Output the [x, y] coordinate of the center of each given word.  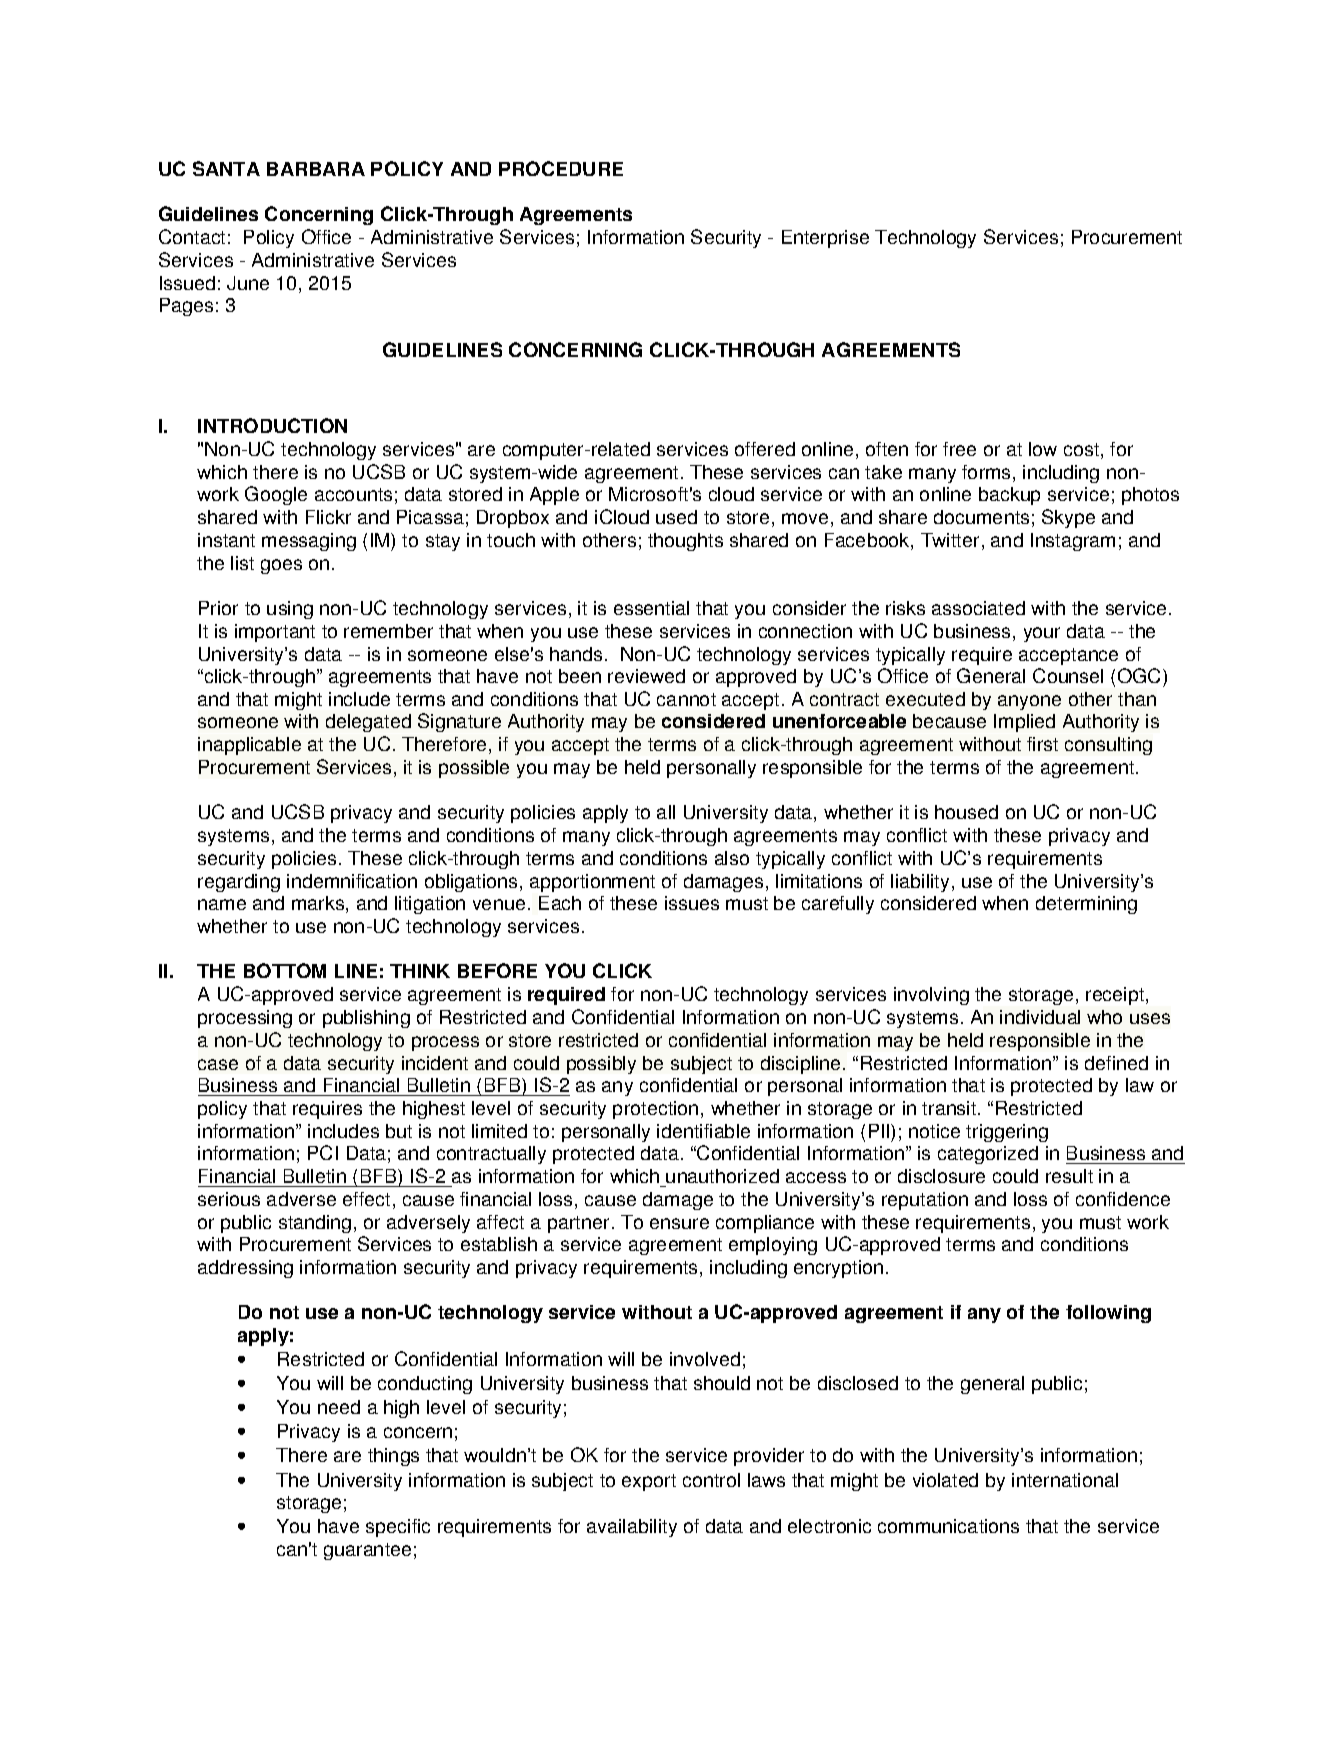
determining [1086, 905]
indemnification [352, 881]
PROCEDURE [561, 168]
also [732, 858]
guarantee [367, 1551]
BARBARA [316, 169]
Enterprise [825, 239]
